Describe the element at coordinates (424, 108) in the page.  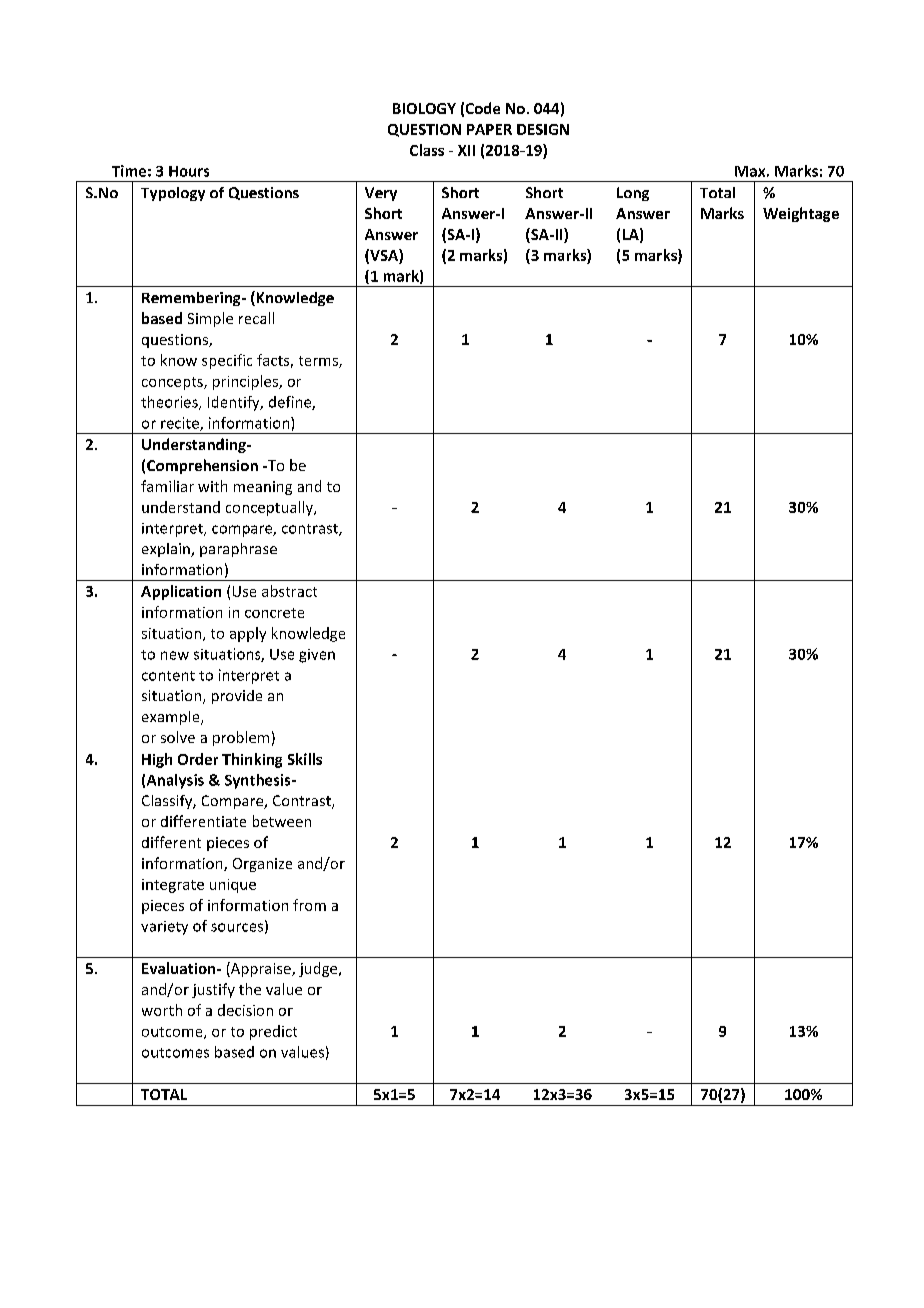
I see `BIOLOGY` at that location.
